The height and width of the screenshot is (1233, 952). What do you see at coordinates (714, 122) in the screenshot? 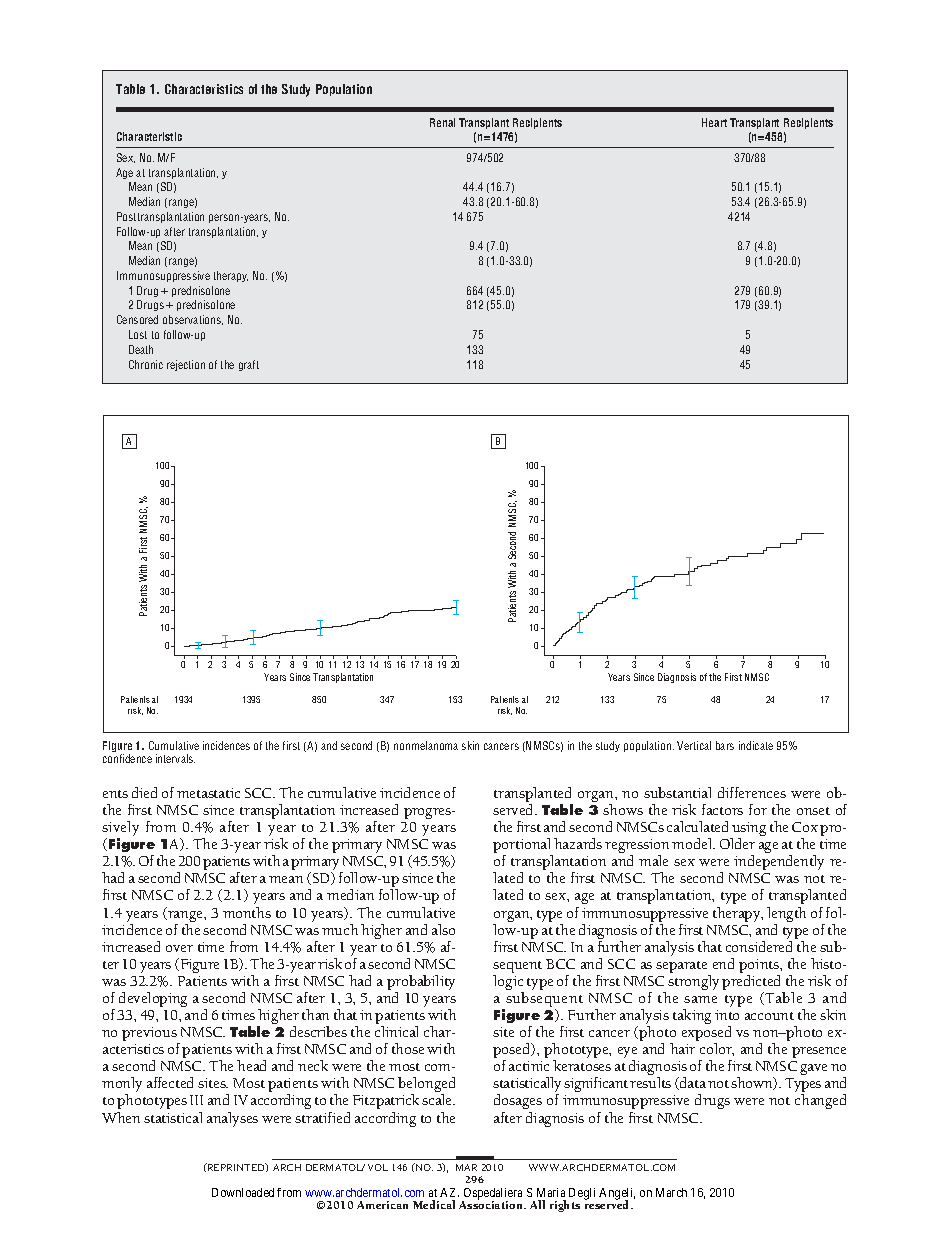
I see `Heart` at bounding box center [714, 122].
